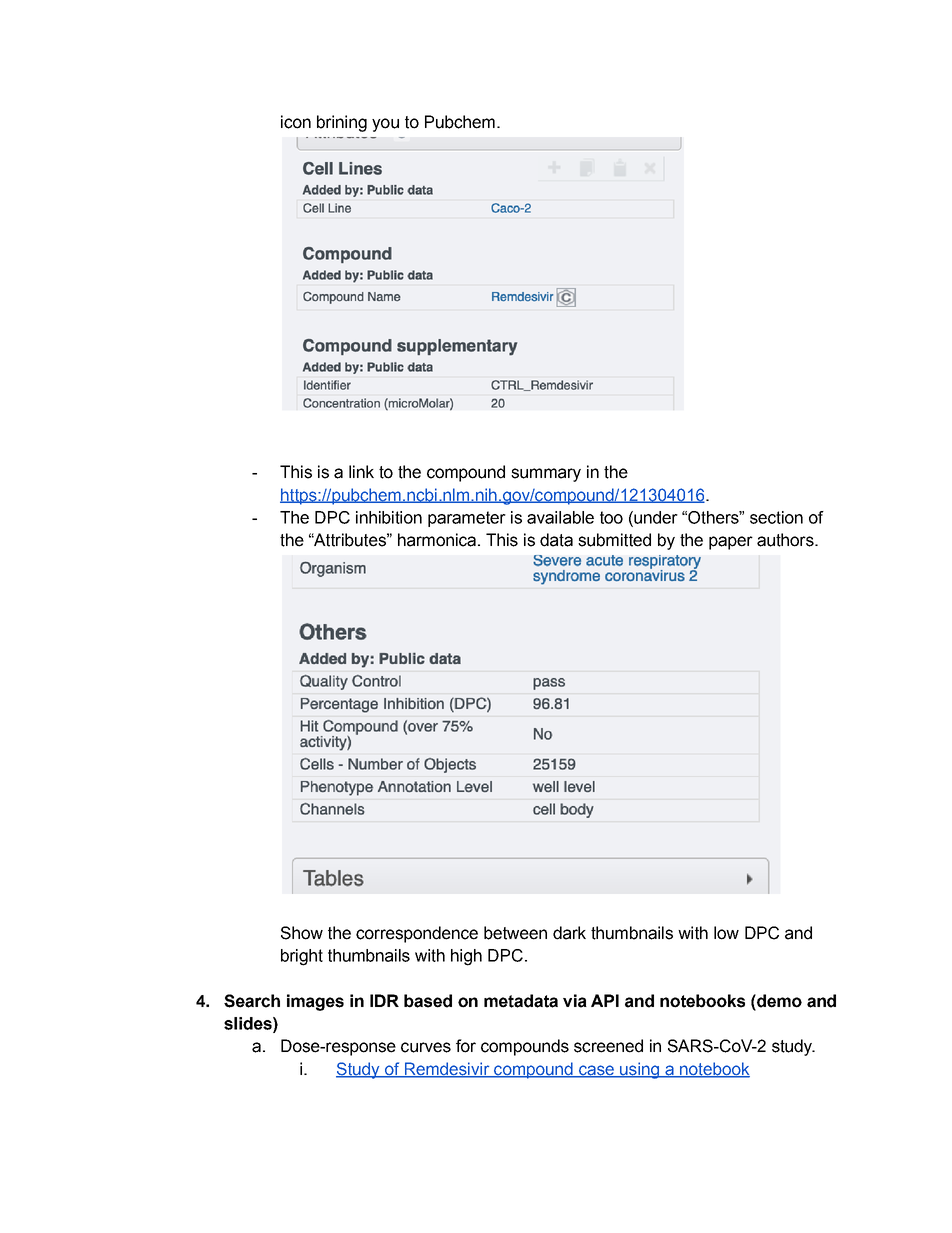 The width and height of the screenshot is (952, 1233). What do you see at coordinates (560, 517) in the screenshot?
I see `available` at bounding box center [560, 517].
